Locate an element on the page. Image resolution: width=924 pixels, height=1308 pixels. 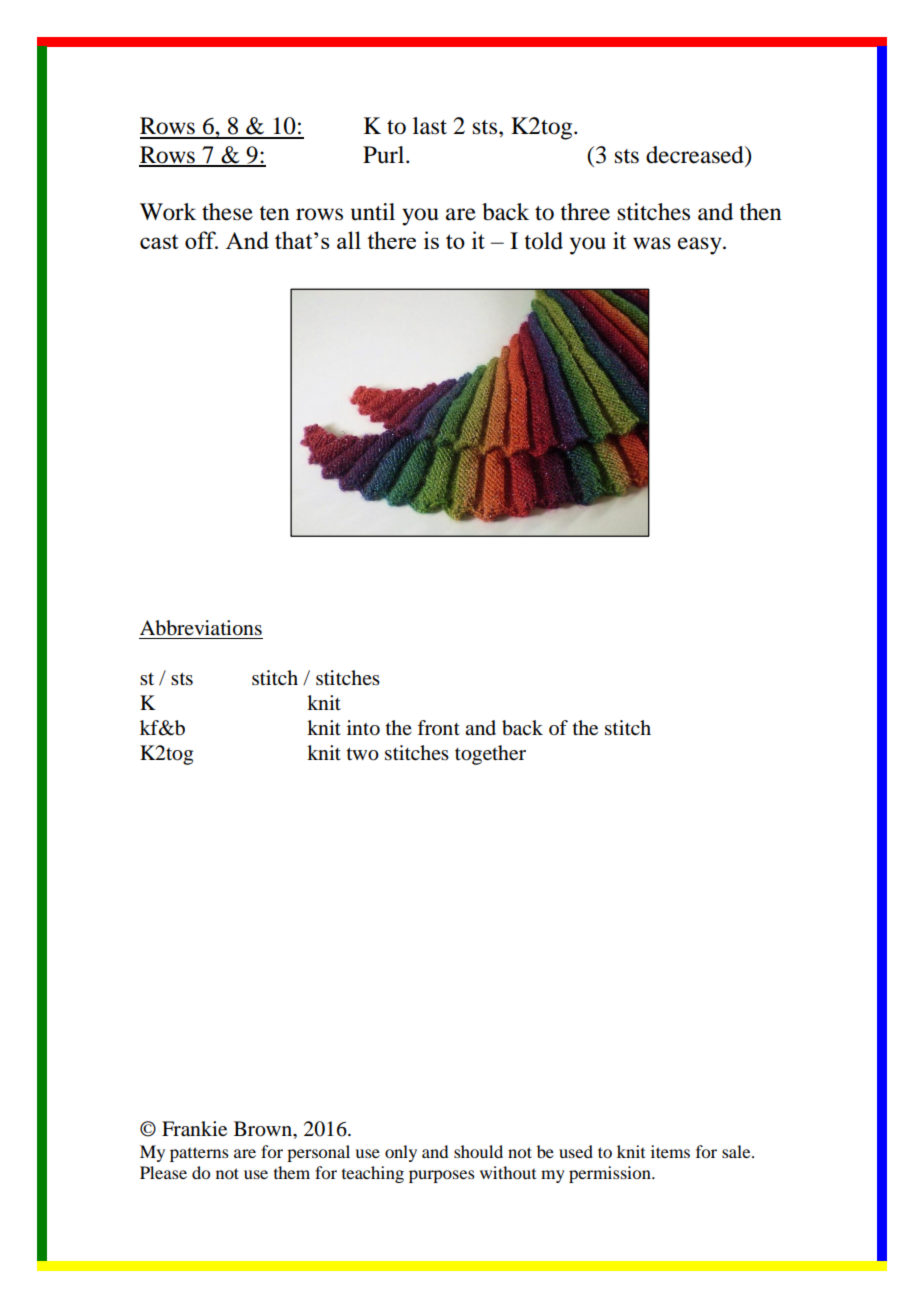
these is located at coordinates (227, 212).
